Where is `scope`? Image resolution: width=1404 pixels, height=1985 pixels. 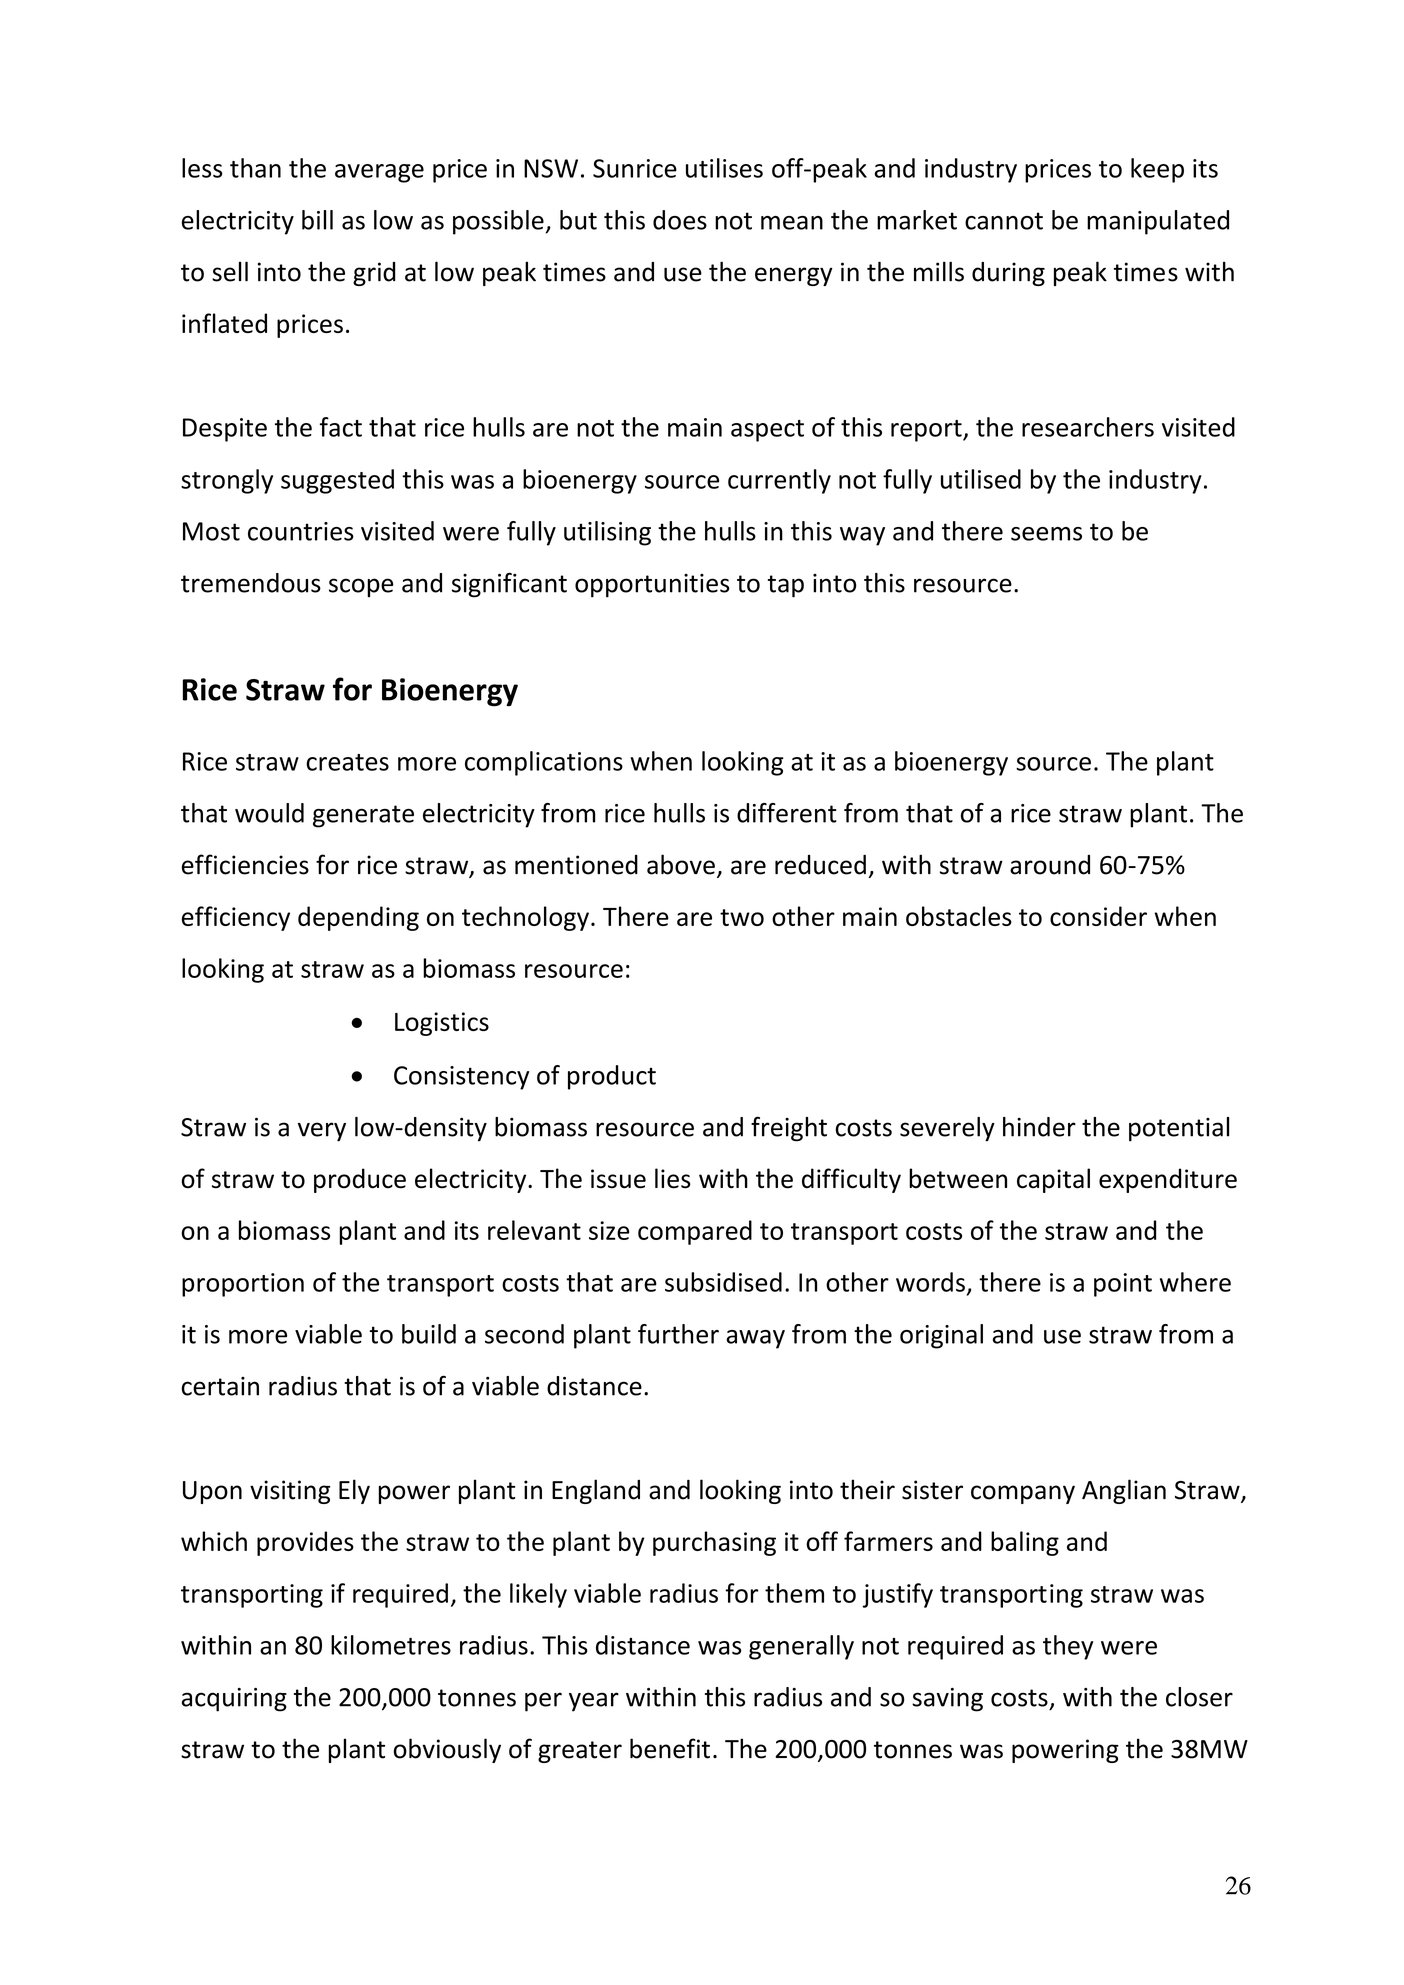 scope is located at coordinates (361, 588).
